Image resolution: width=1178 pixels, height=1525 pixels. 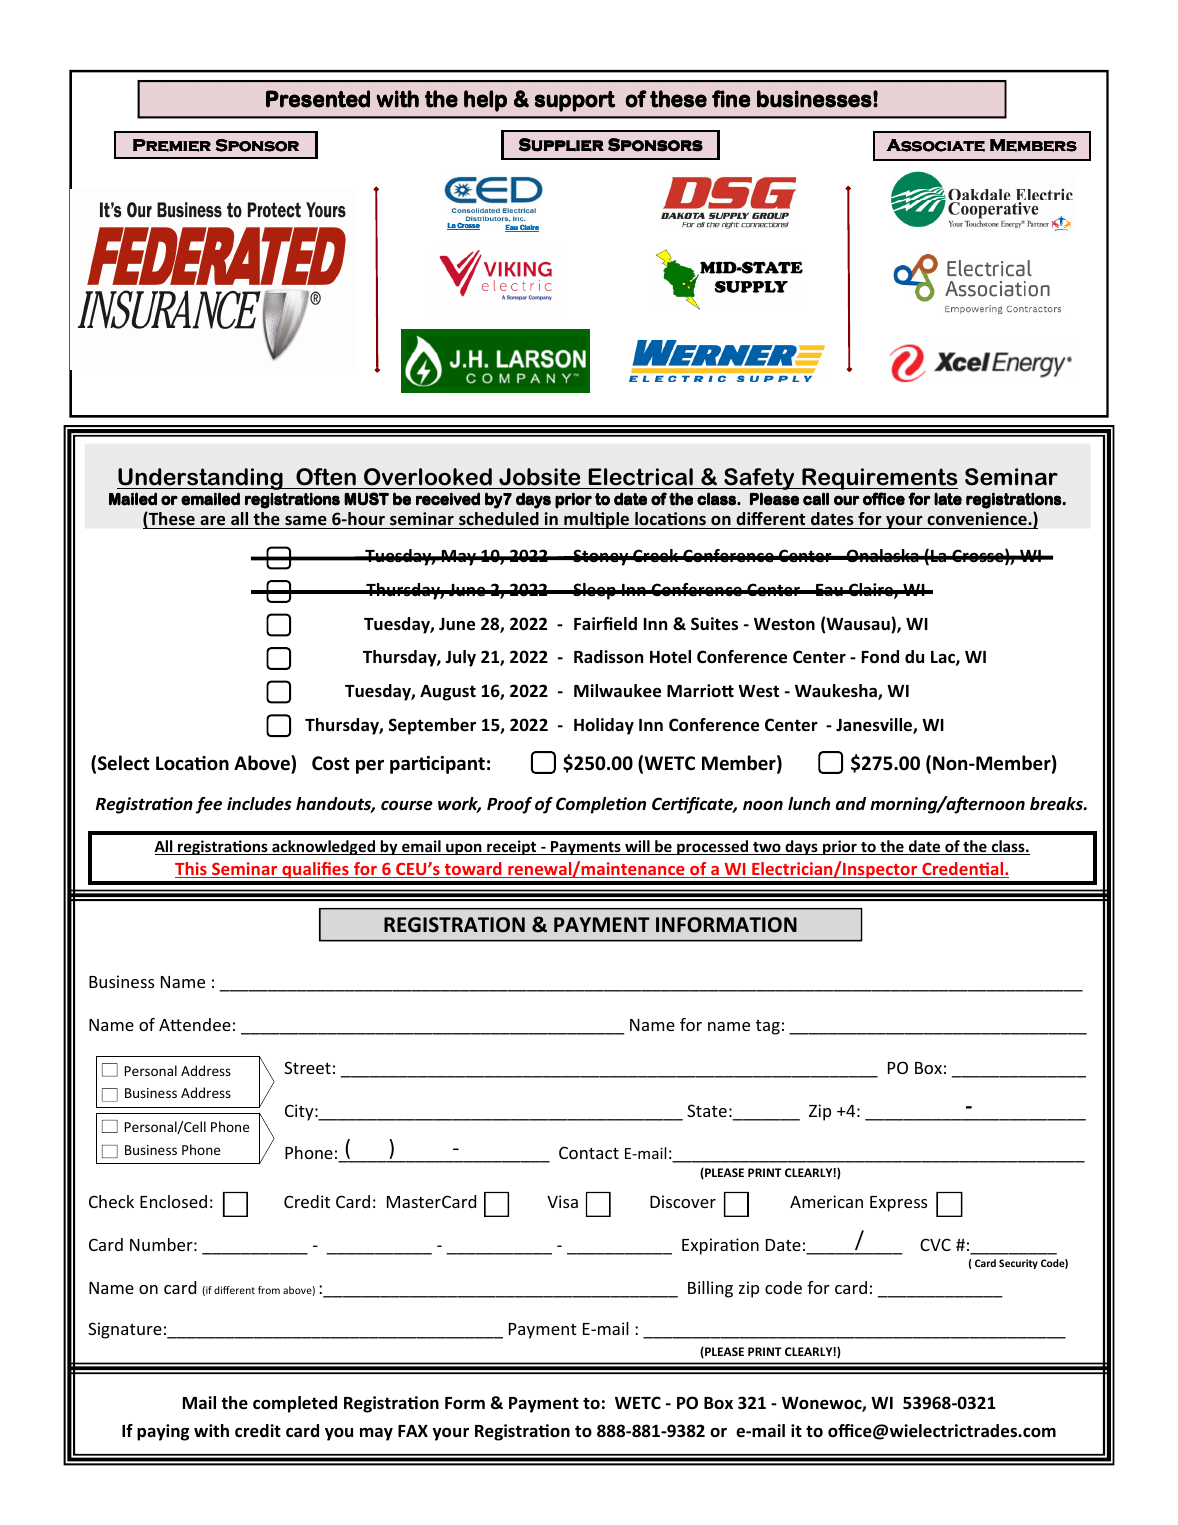 What do you see at coordinates (731, 99) in the screenshot?
I see `fine` at bounding box center [731, 99].
